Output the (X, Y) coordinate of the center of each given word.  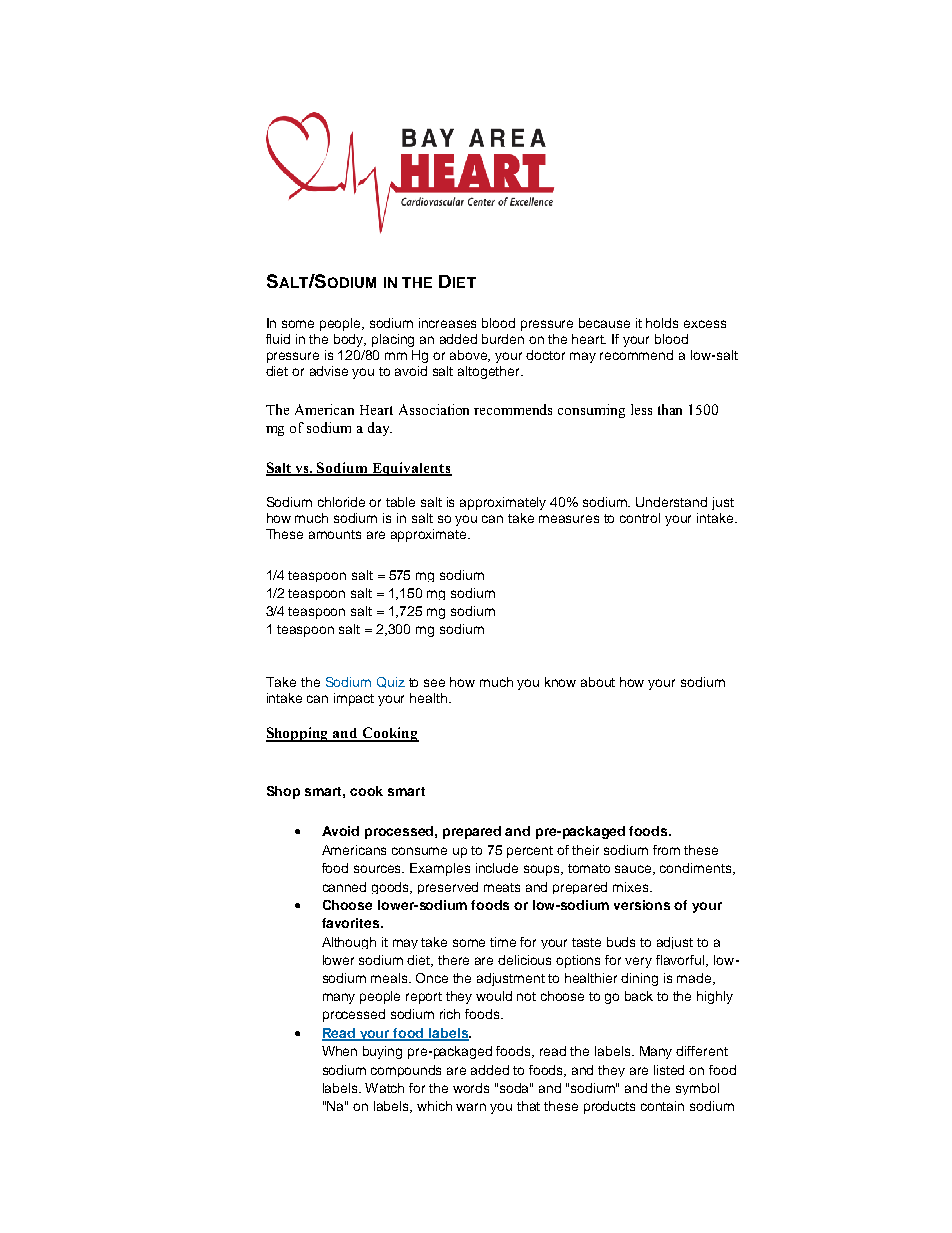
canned (344, 887)
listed (669, 1070)
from (666, 850)
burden (503, 339)
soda (515, 1088)
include (497, 868)
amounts (335, 534)
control (640, 518)
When (339, 1051)
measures (569, 519)
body (350, 340)
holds (662, 323)
